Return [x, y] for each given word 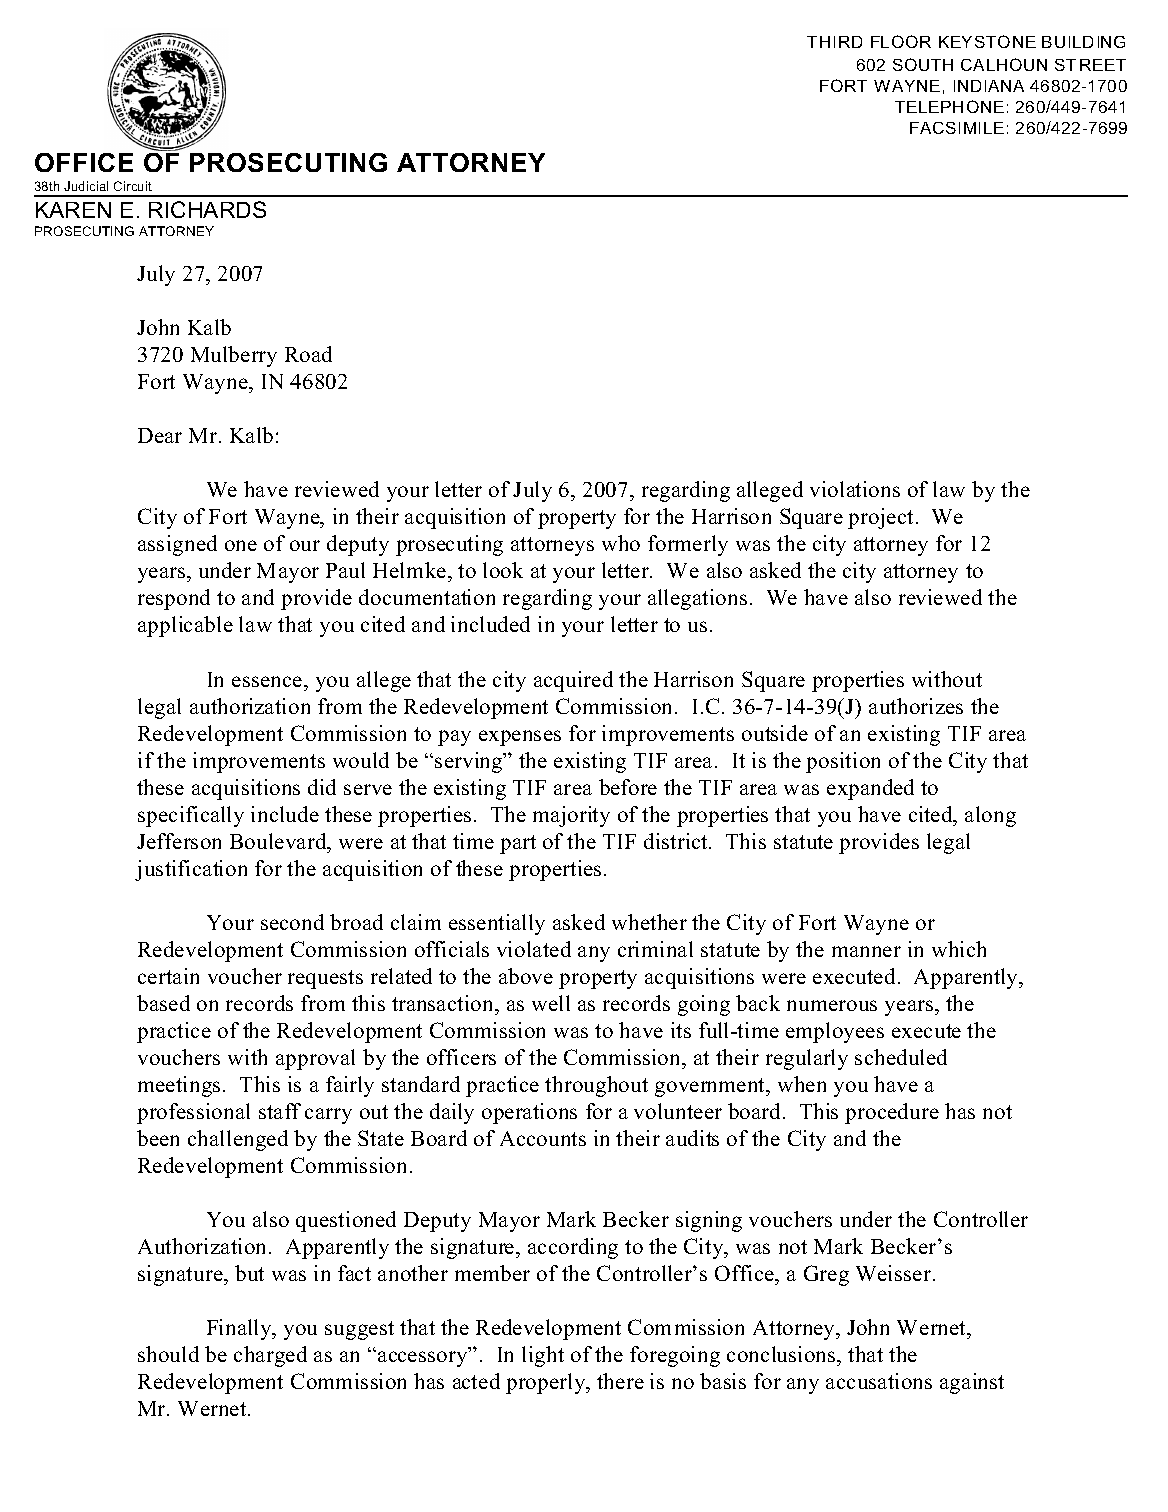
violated [534, 949]
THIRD [834, 42]
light [543, 1356]
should [168, 1354]
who [621, 543]
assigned [177, 545]
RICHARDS [207, 209]
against [972, 1383]
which [959, 949]
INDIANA [989, 86]
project [880, 518]
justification [191, 870]
